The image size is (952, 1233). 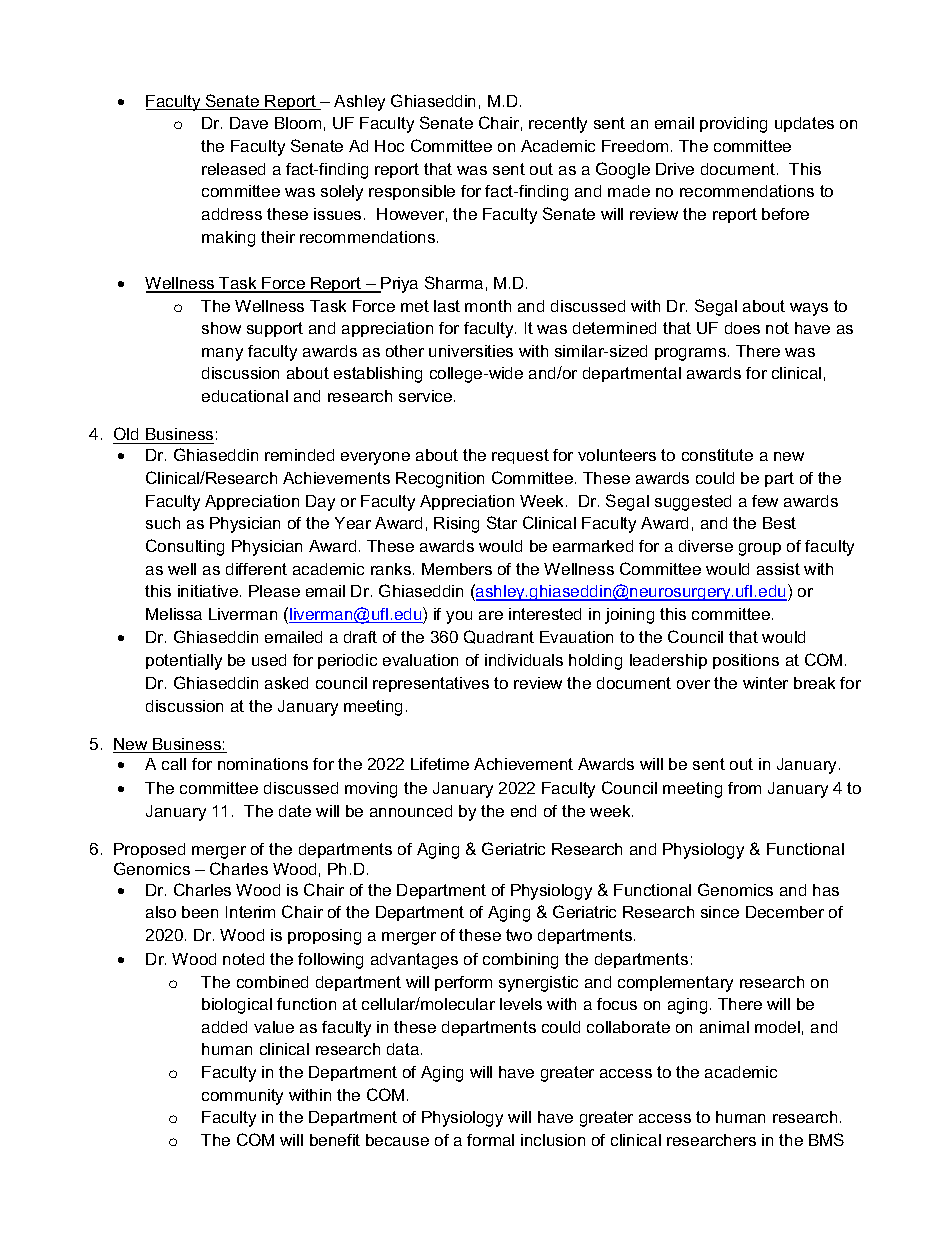 I want to click on does, so click(x=742, y=328).
